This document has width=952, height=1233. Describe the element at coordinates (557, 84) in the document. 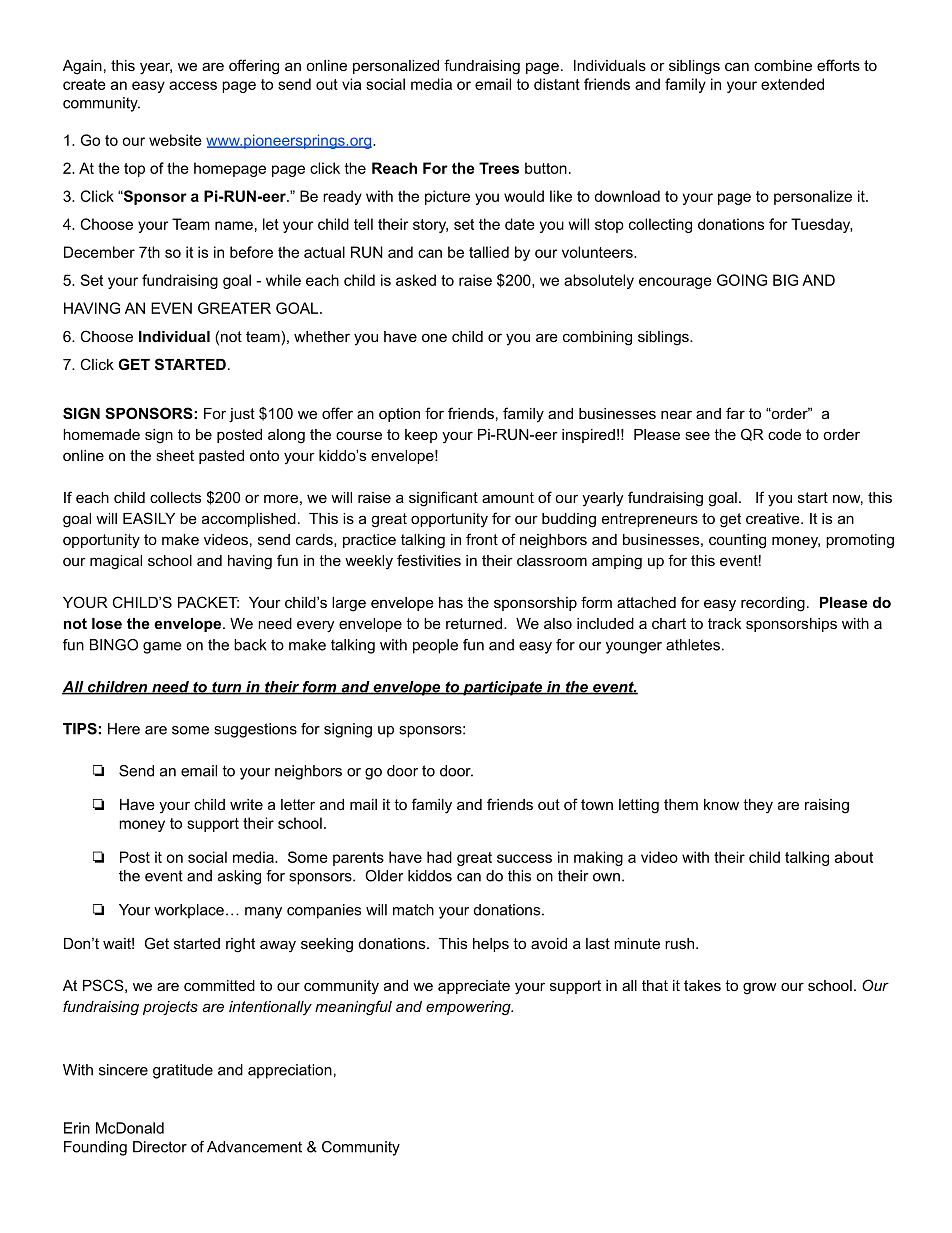

I see `distant` at that location.
